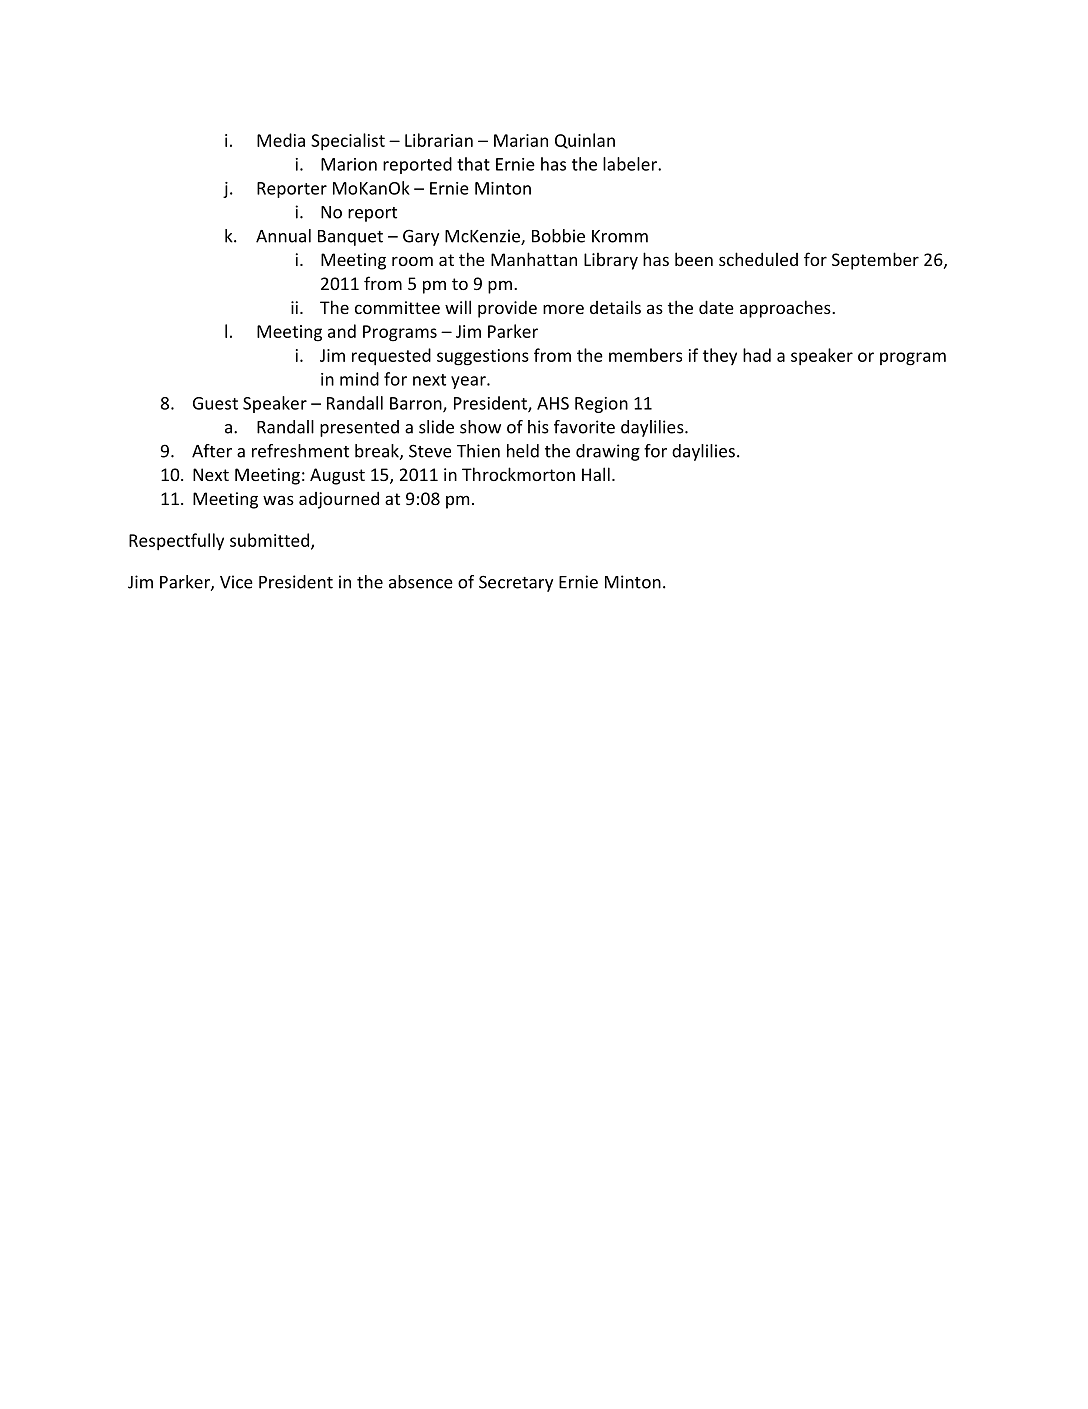 This image has height=1409, width=1088. I want to click on Vice, so click(236, 582).
